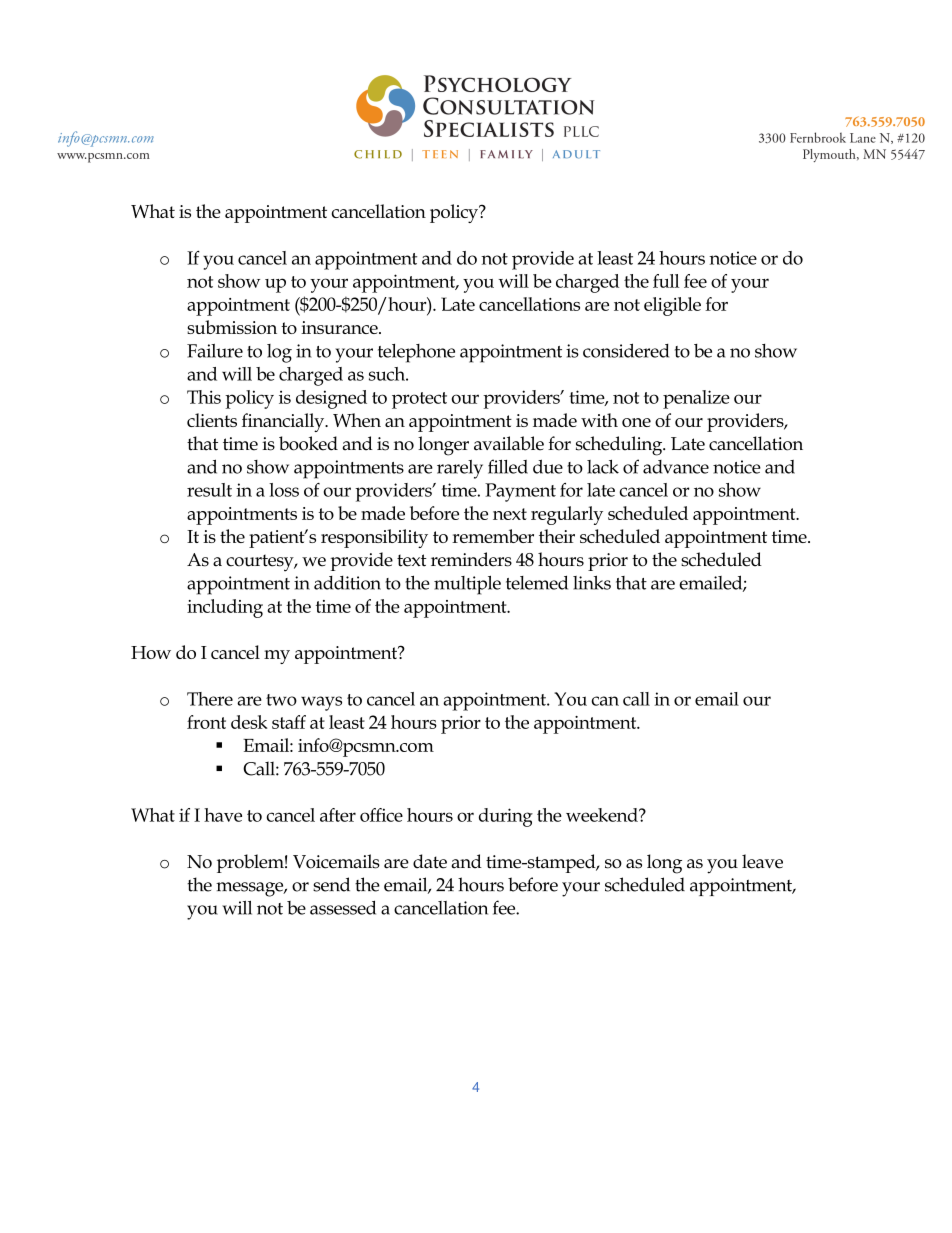 The width and height of the screenshot is (952, 1233). Describe the element at coordinates (762, 861) in the screenshot. I see `leave` at that location.
